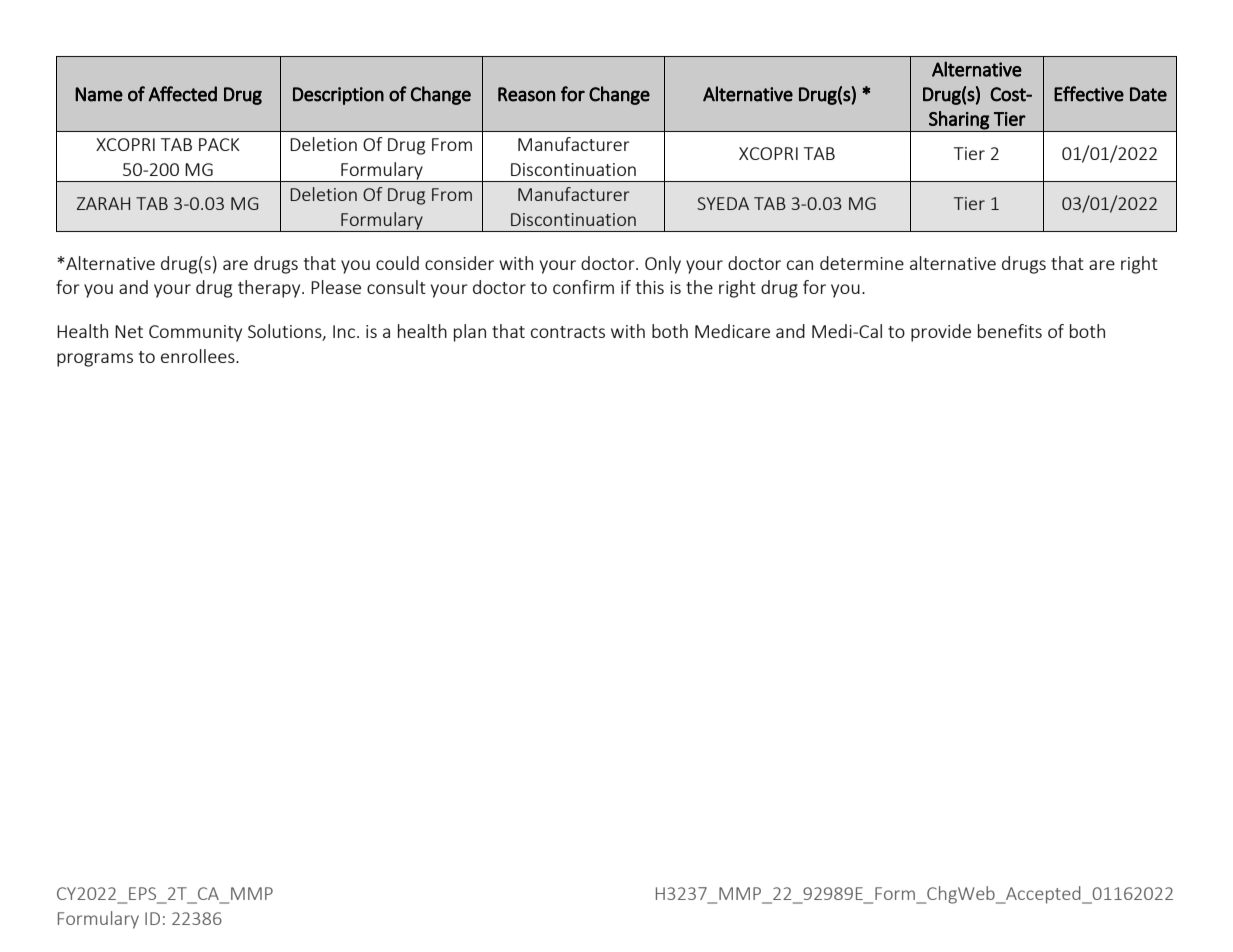  I want to click on PACK, so click(219, 144).
